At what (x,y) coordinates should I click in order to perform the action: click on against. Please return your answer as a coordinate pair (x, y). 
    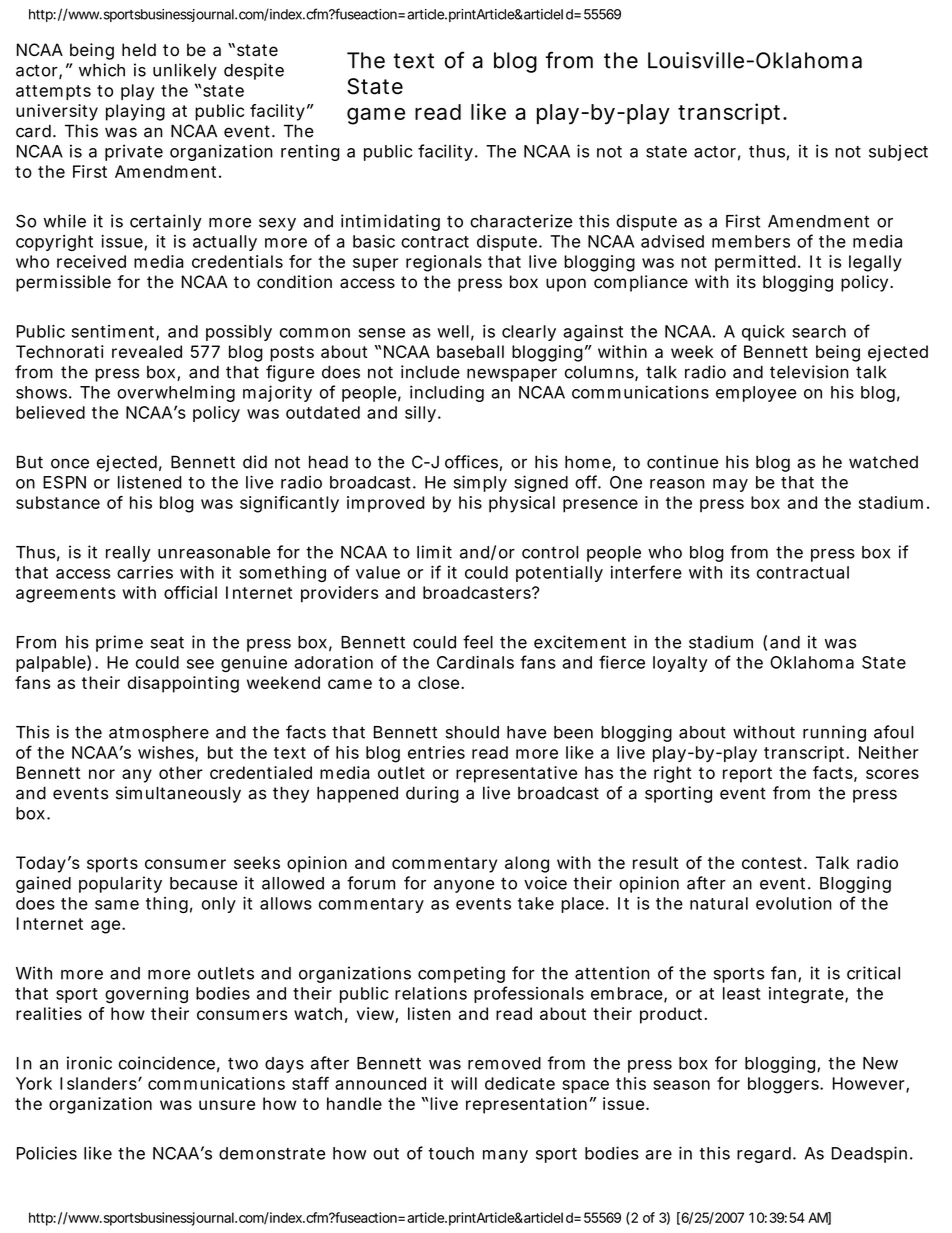
    Looking at the image, I should click on (593, 333).
